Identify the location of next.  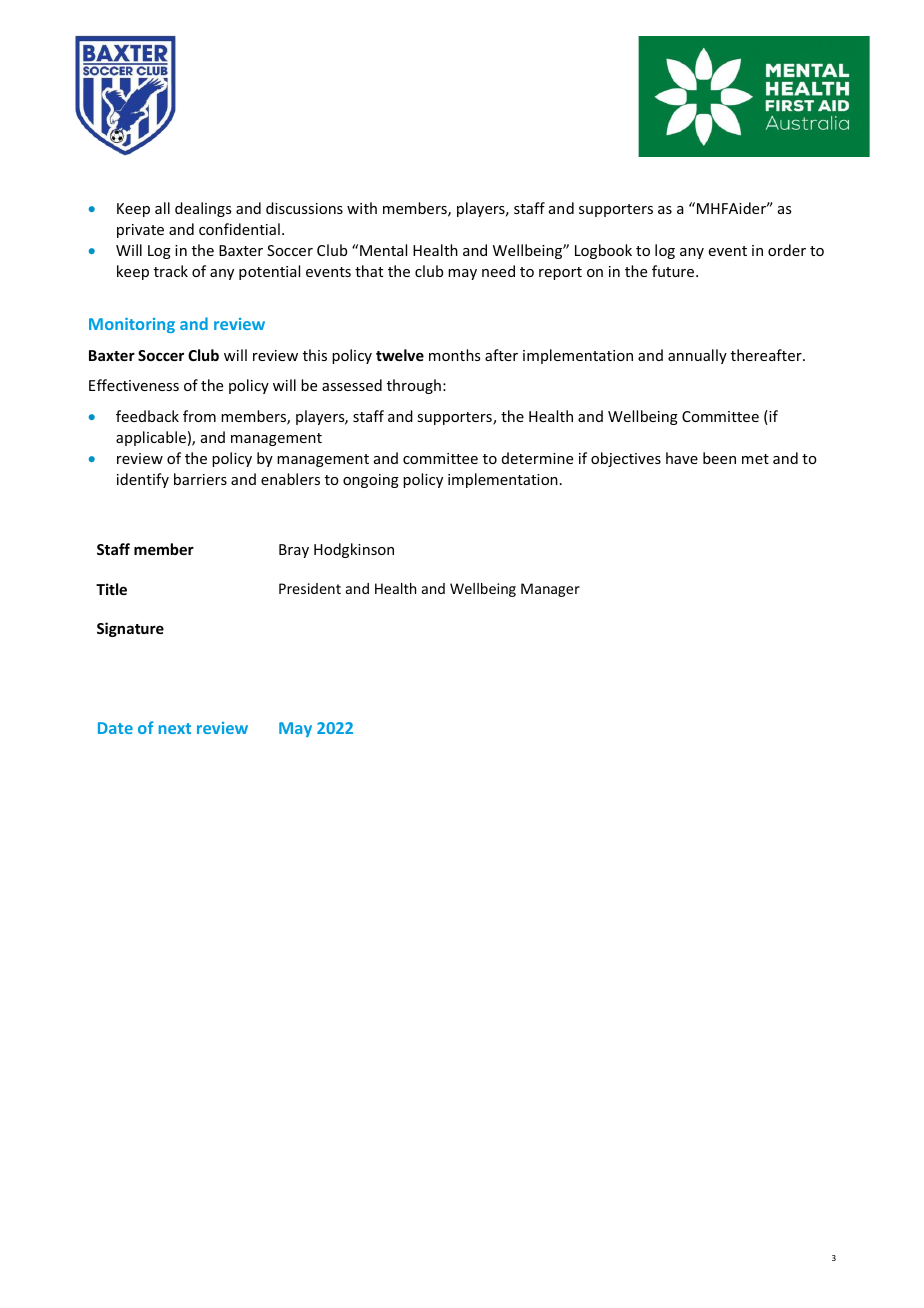
(175, 728).
